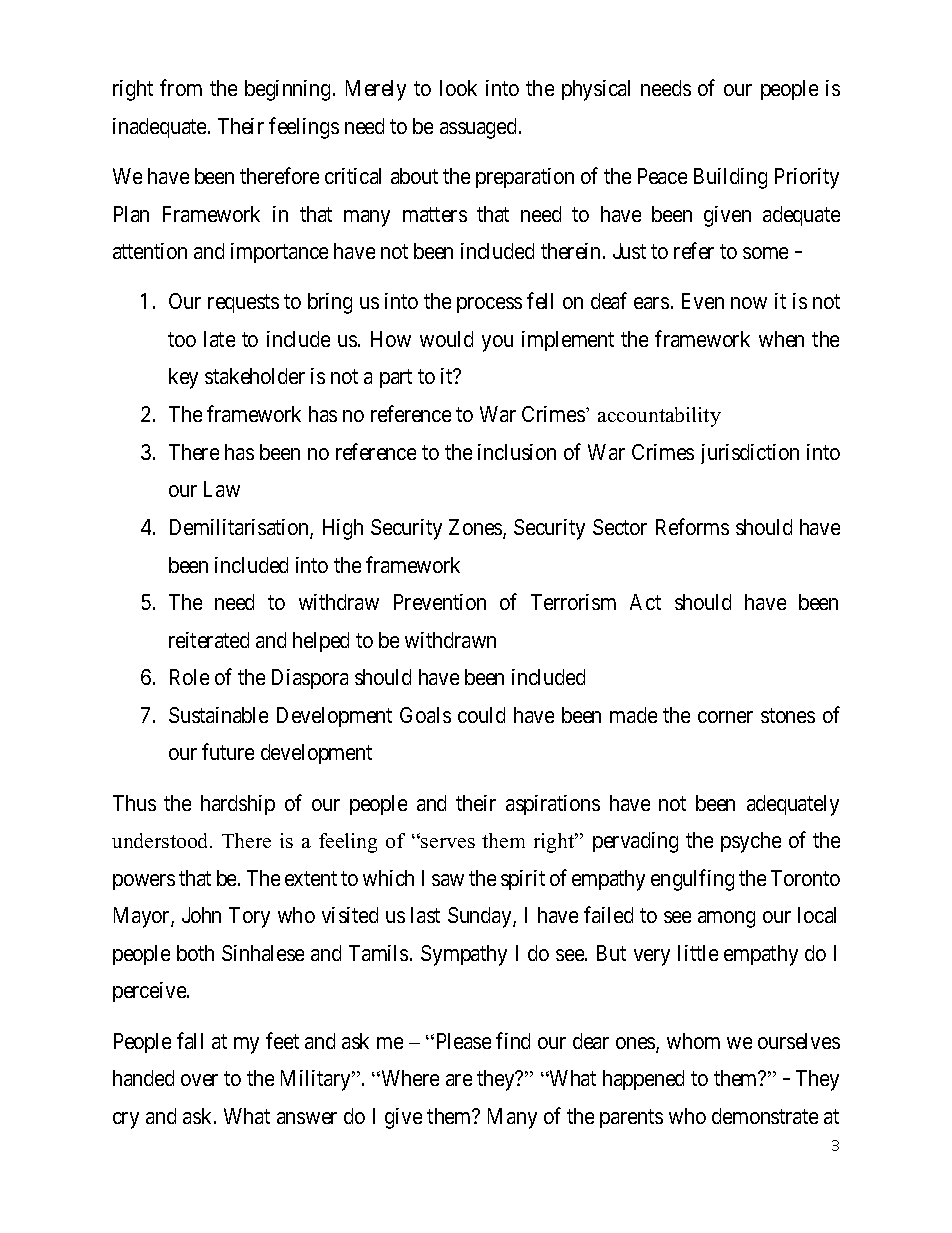 The width and height of the image is (952, 1233). Describe the element at coordinates (219, 339) in the image. I see `late` at that location.
